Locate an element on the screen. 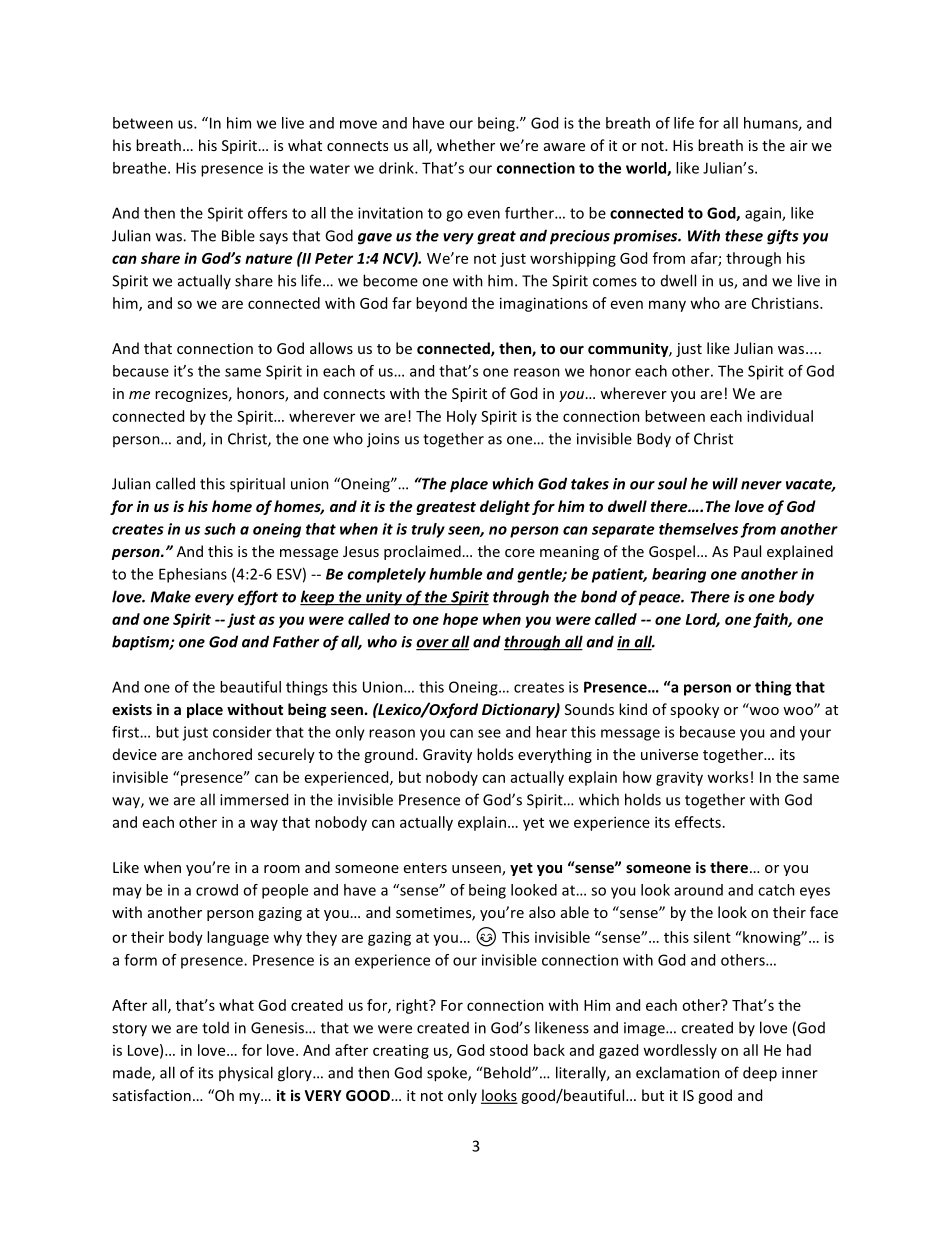 This screenshot has height=1233, width=952. Lord is located at coordinates (703, 620).
